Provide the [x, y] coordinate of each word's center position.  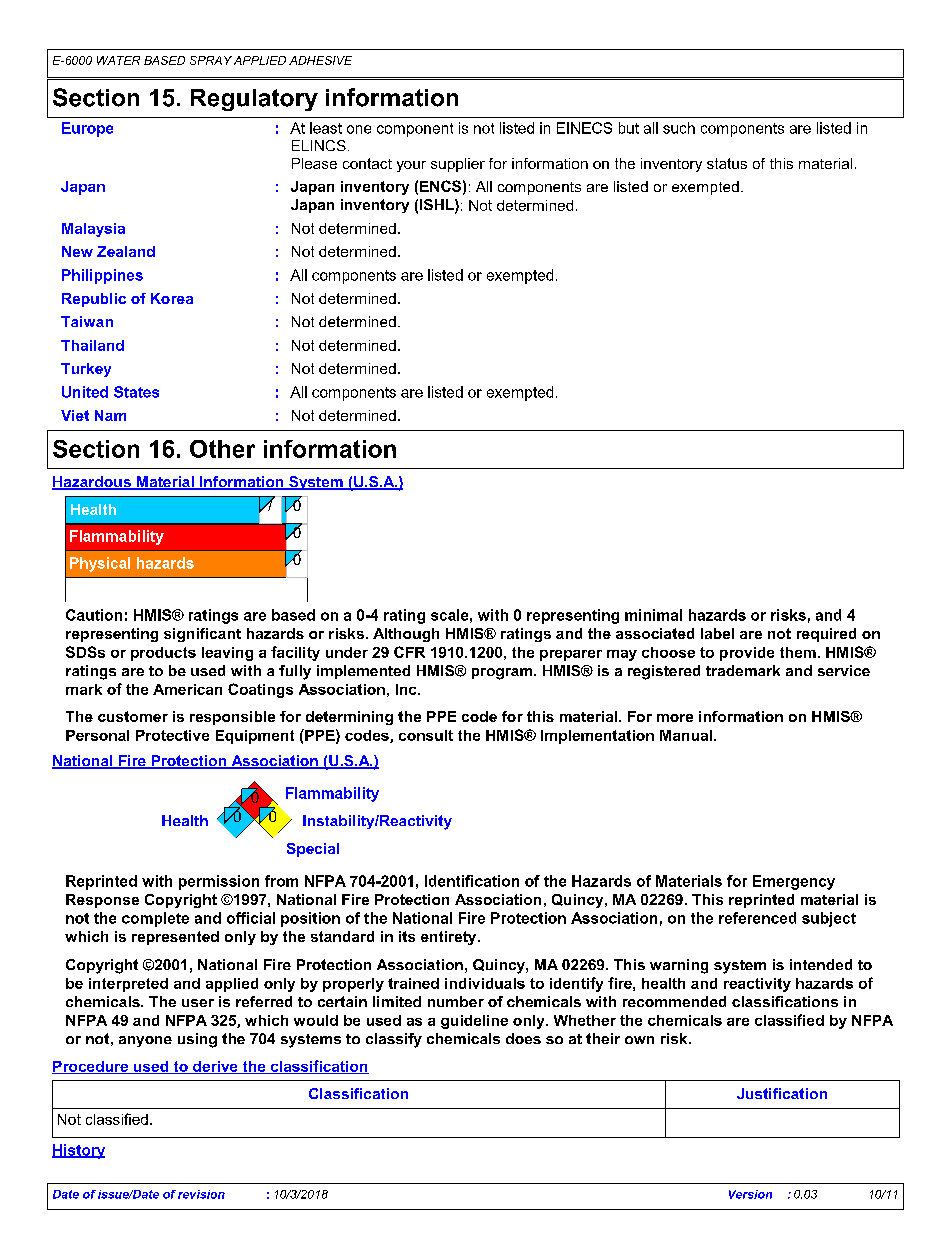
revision [201, 1194]
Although [406, 635]
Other [222, 449]
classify [394, 1040]
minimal [653, 615]
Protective [172, 735]
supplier [458, 165]
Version [750, 1194]
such [679, 128]
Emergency [794, 882]
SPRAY [211, 60]
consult [426, 735]
